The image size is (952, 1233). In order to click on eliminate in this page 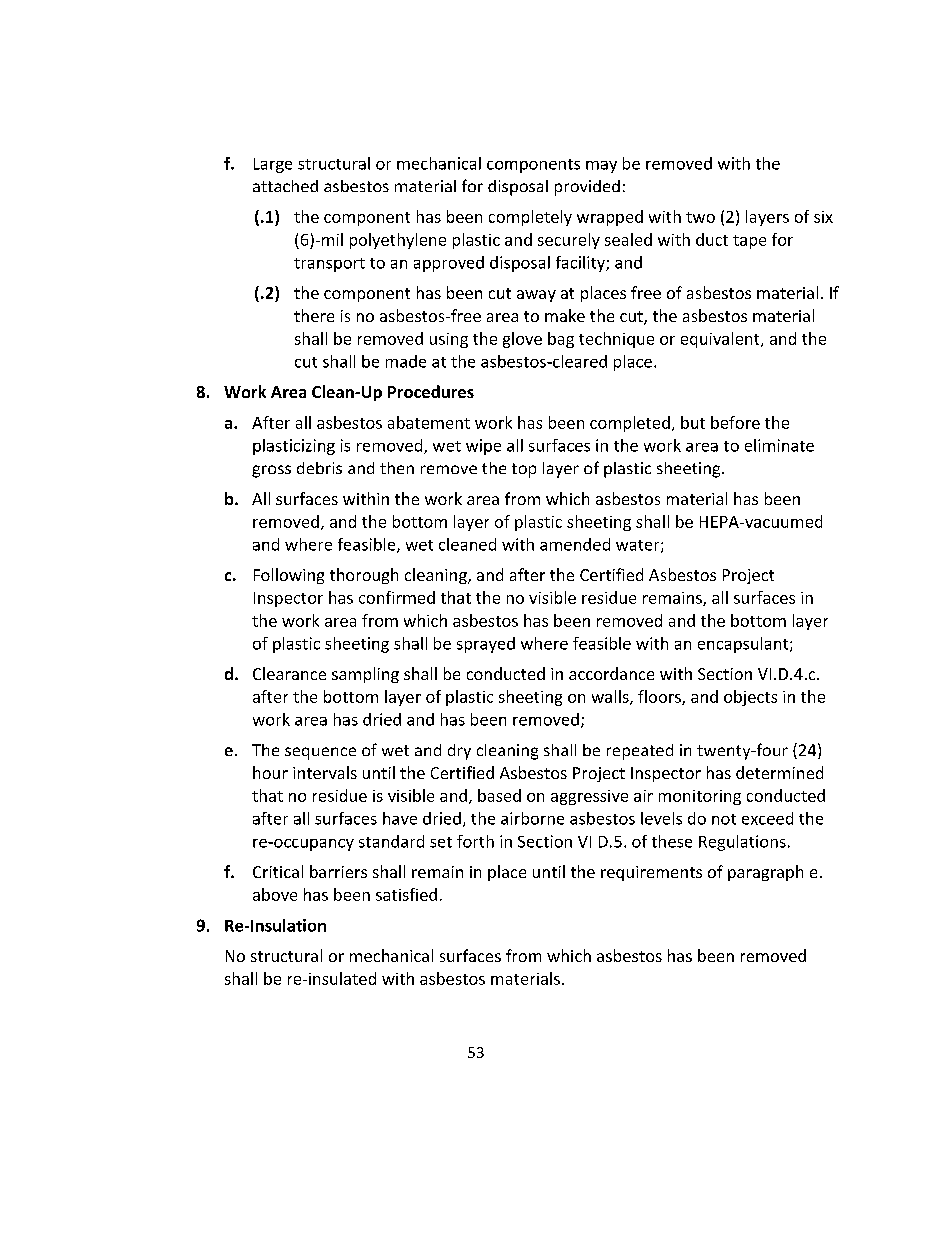, I will do `click(779, 445)`.
